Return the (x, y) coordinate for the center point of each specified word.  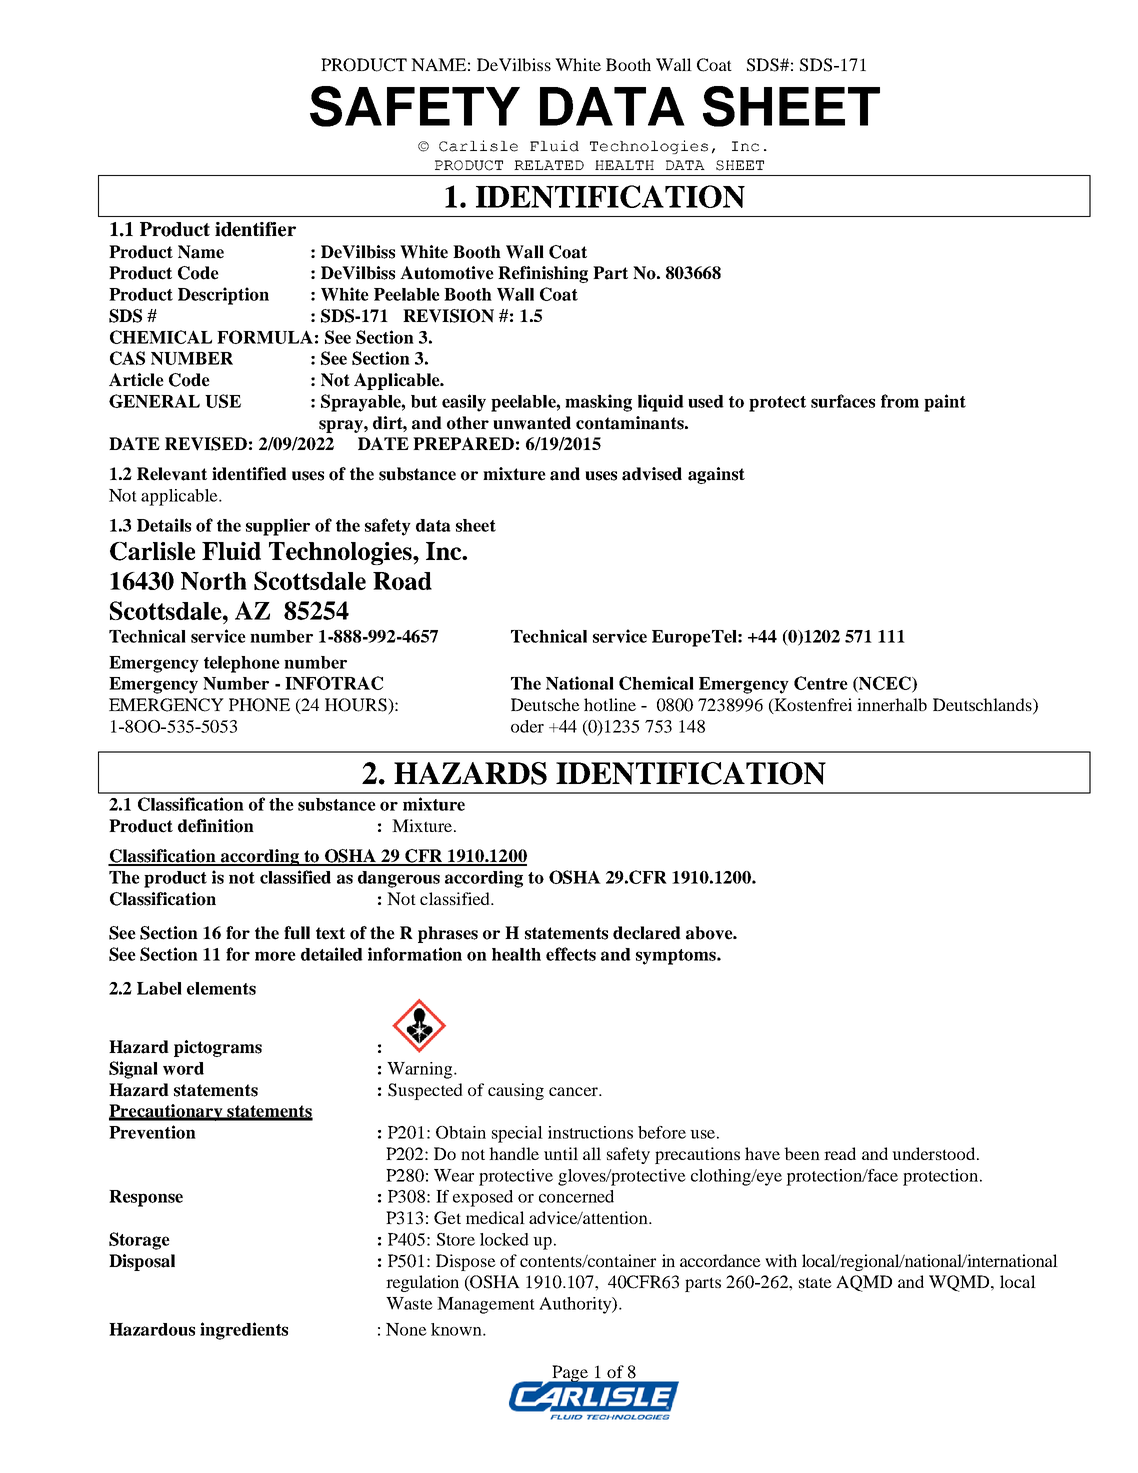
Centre (821, 683)
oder (527, 726)
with (781, 1260)
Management (486, 1305)
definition (216, 826)
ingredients (244, 1331)
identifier (255, 229)
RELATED (549, 165)
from (900, 401)
